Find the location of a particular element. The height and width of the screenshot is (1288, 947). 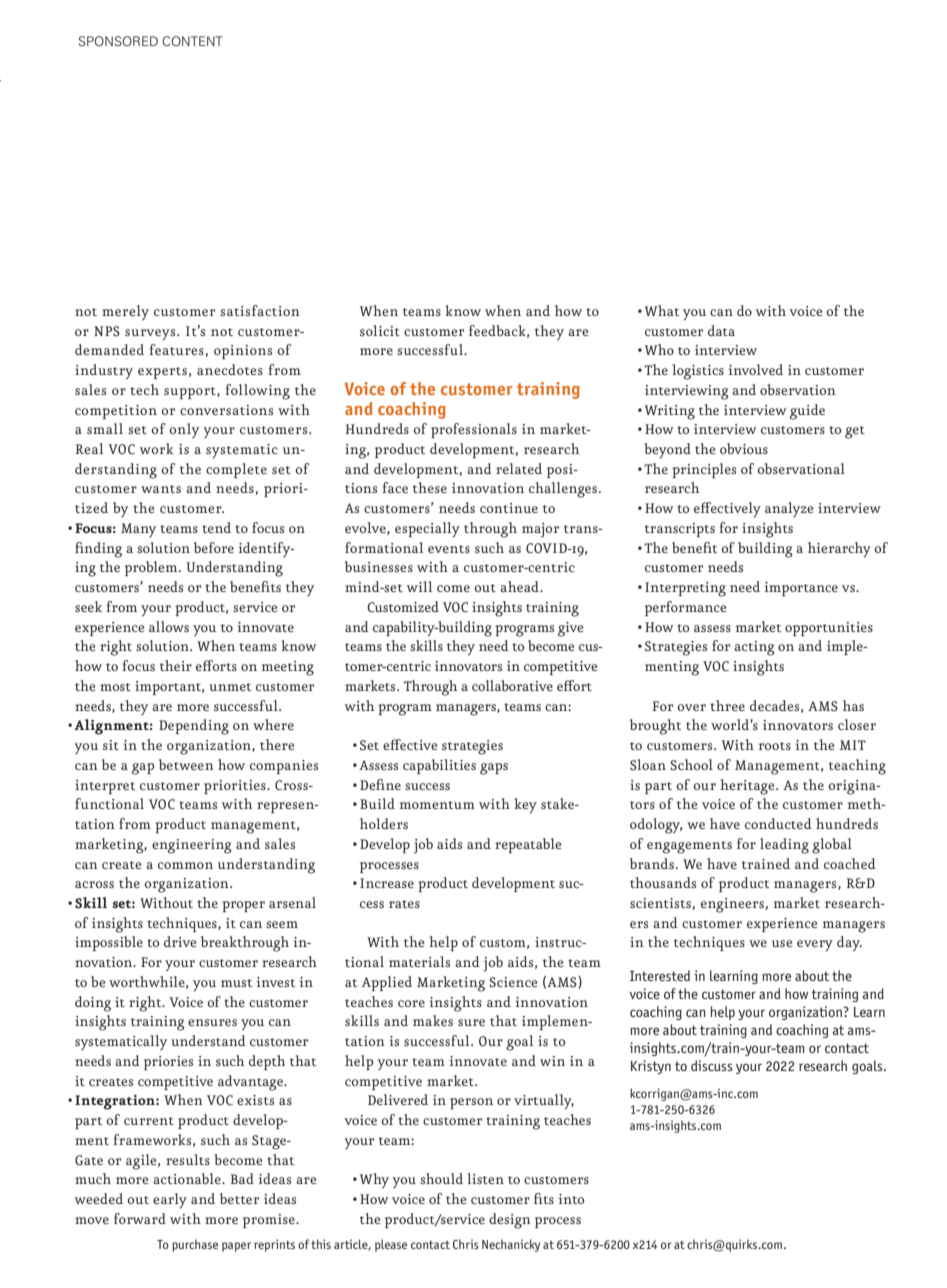

What is located at coordinates (662, 310).
